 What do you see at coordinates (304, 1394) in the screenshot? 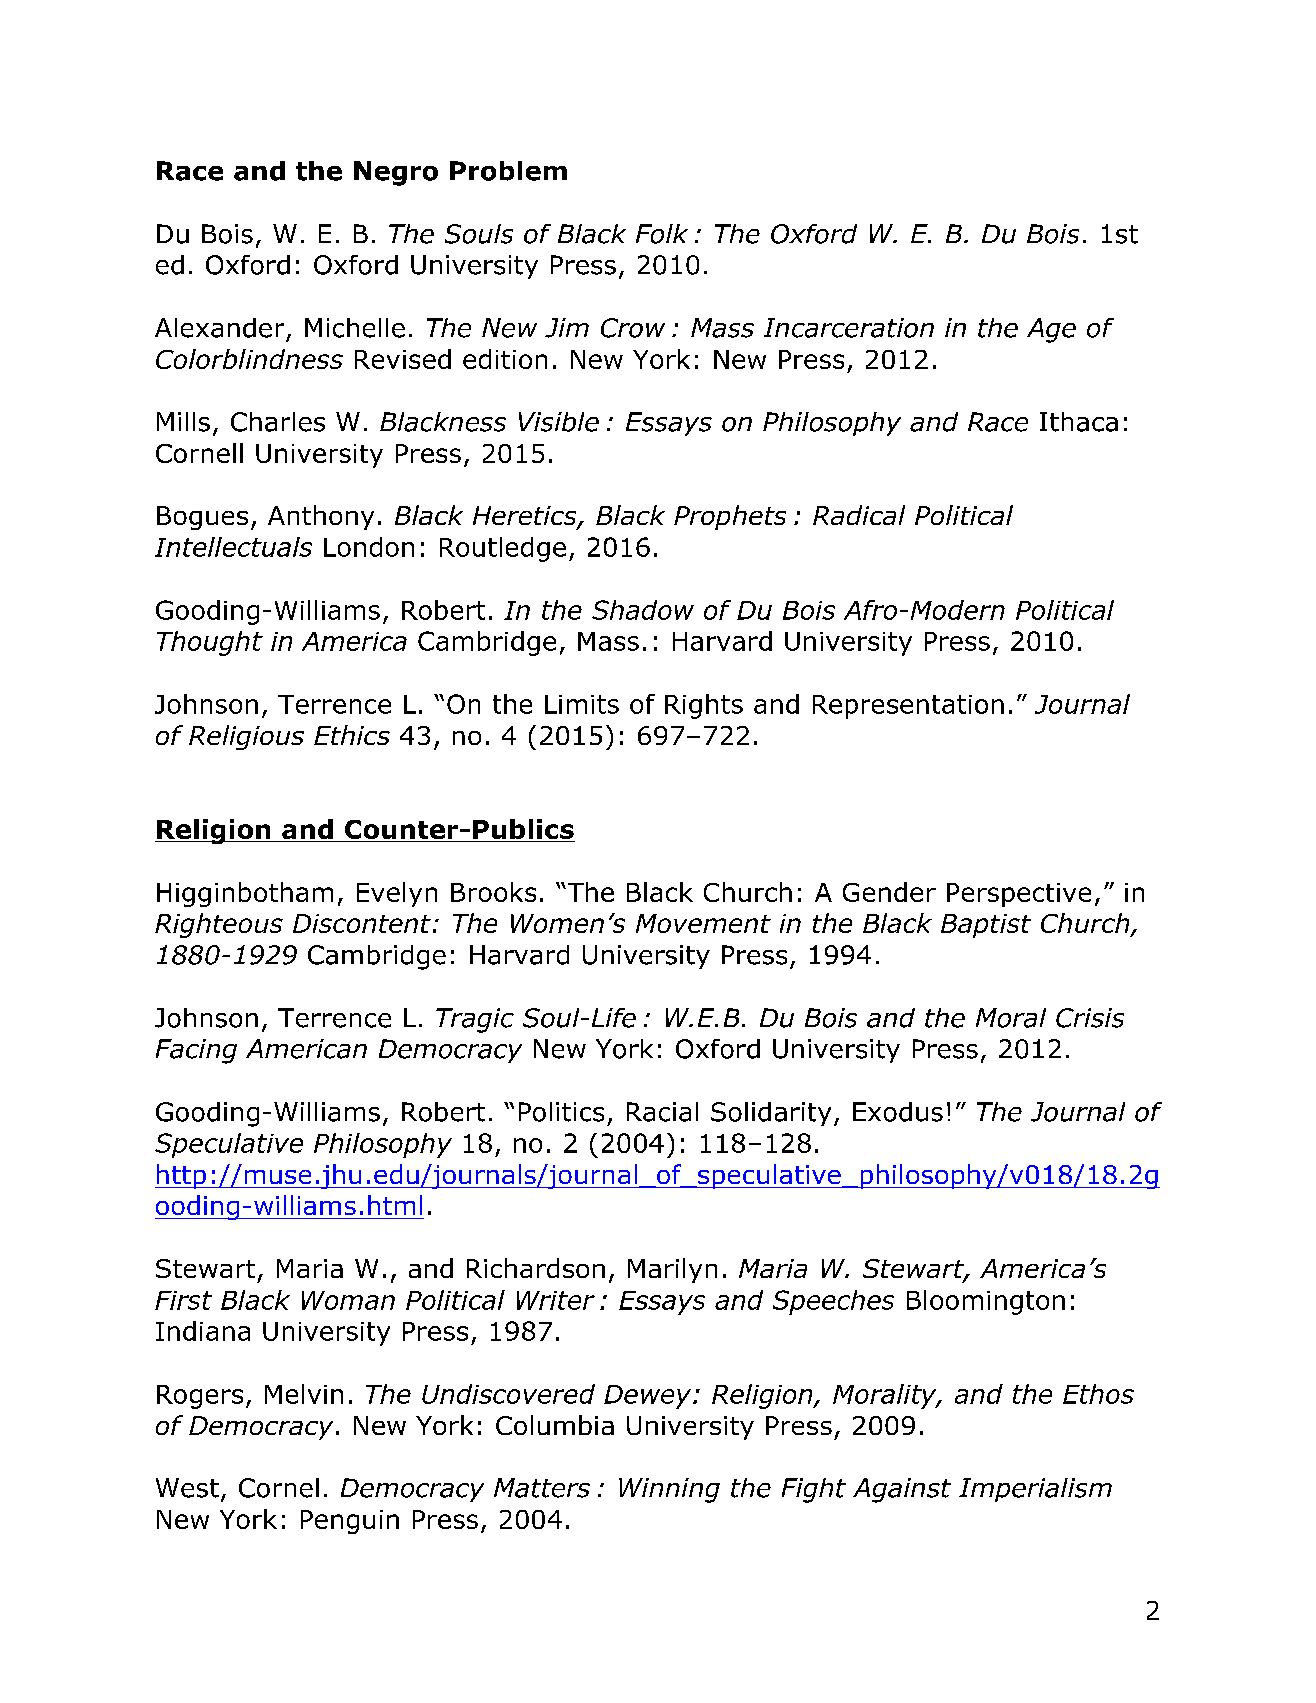
I see `Melvin` at bounding box center [304, 1394].
